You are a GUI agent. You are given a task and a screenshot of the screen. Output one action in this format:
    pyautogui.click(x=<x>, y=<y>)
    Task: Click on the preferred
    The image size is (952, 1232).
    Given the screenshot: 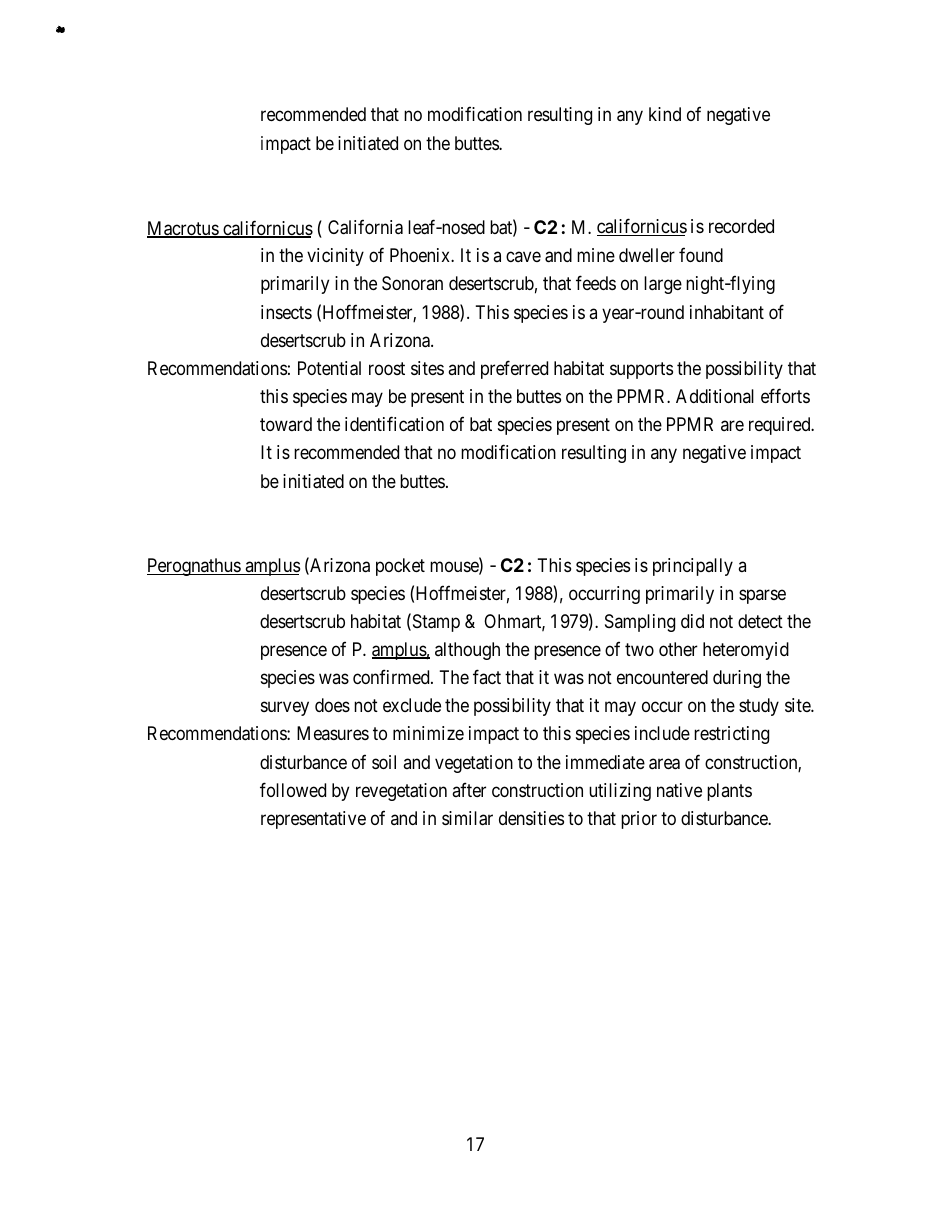 What is the action you would take?
    pyautogui.click(x=514, y=369)
